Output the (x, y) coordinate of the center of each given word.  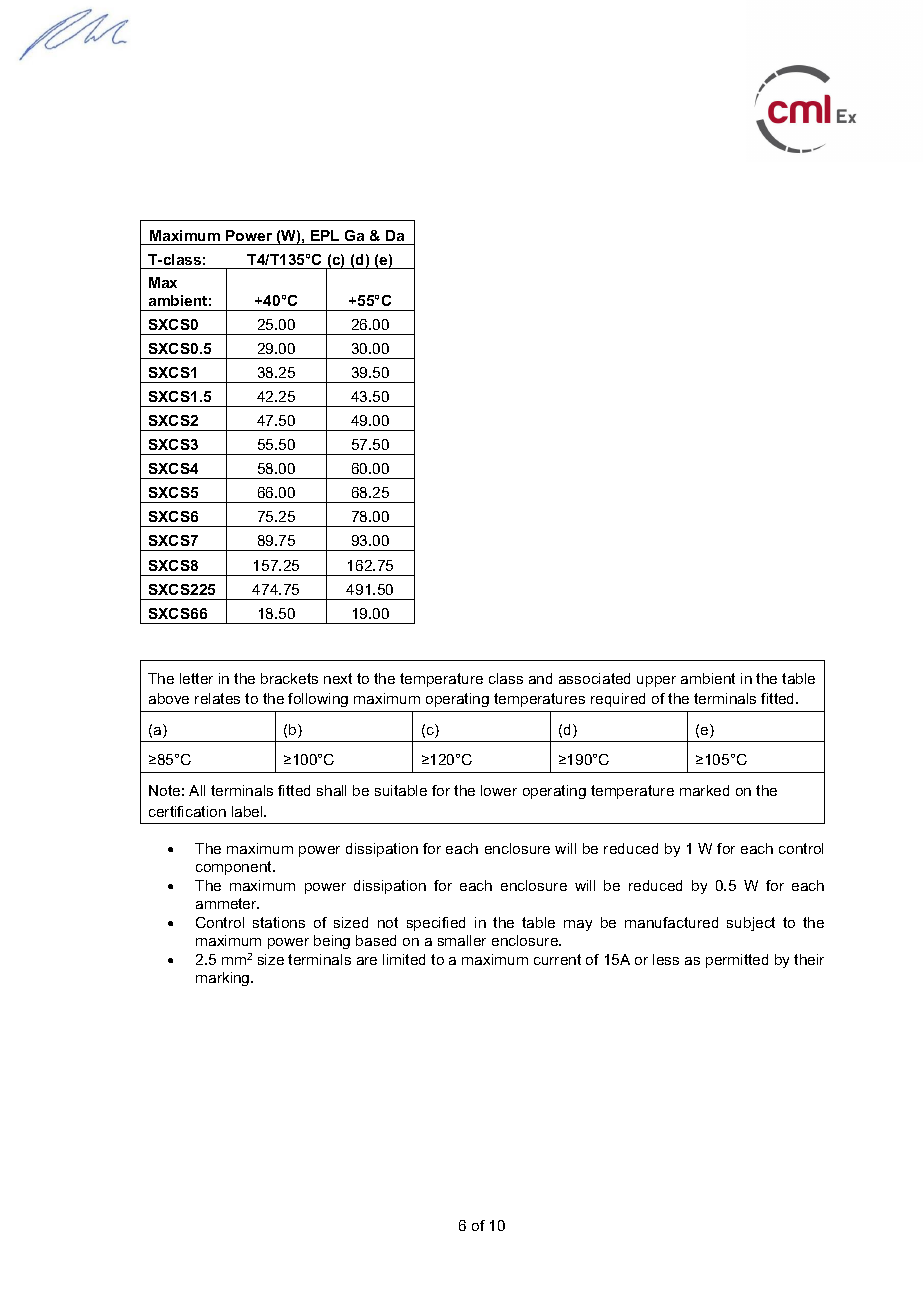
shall (331, 790)
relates (217, 698)
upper (656, 681)
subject (751, 924)
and (540, 678)
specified (436, 924)
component (235, 868)
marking (224, 979)
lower (499, 790)
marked (704, 790)
